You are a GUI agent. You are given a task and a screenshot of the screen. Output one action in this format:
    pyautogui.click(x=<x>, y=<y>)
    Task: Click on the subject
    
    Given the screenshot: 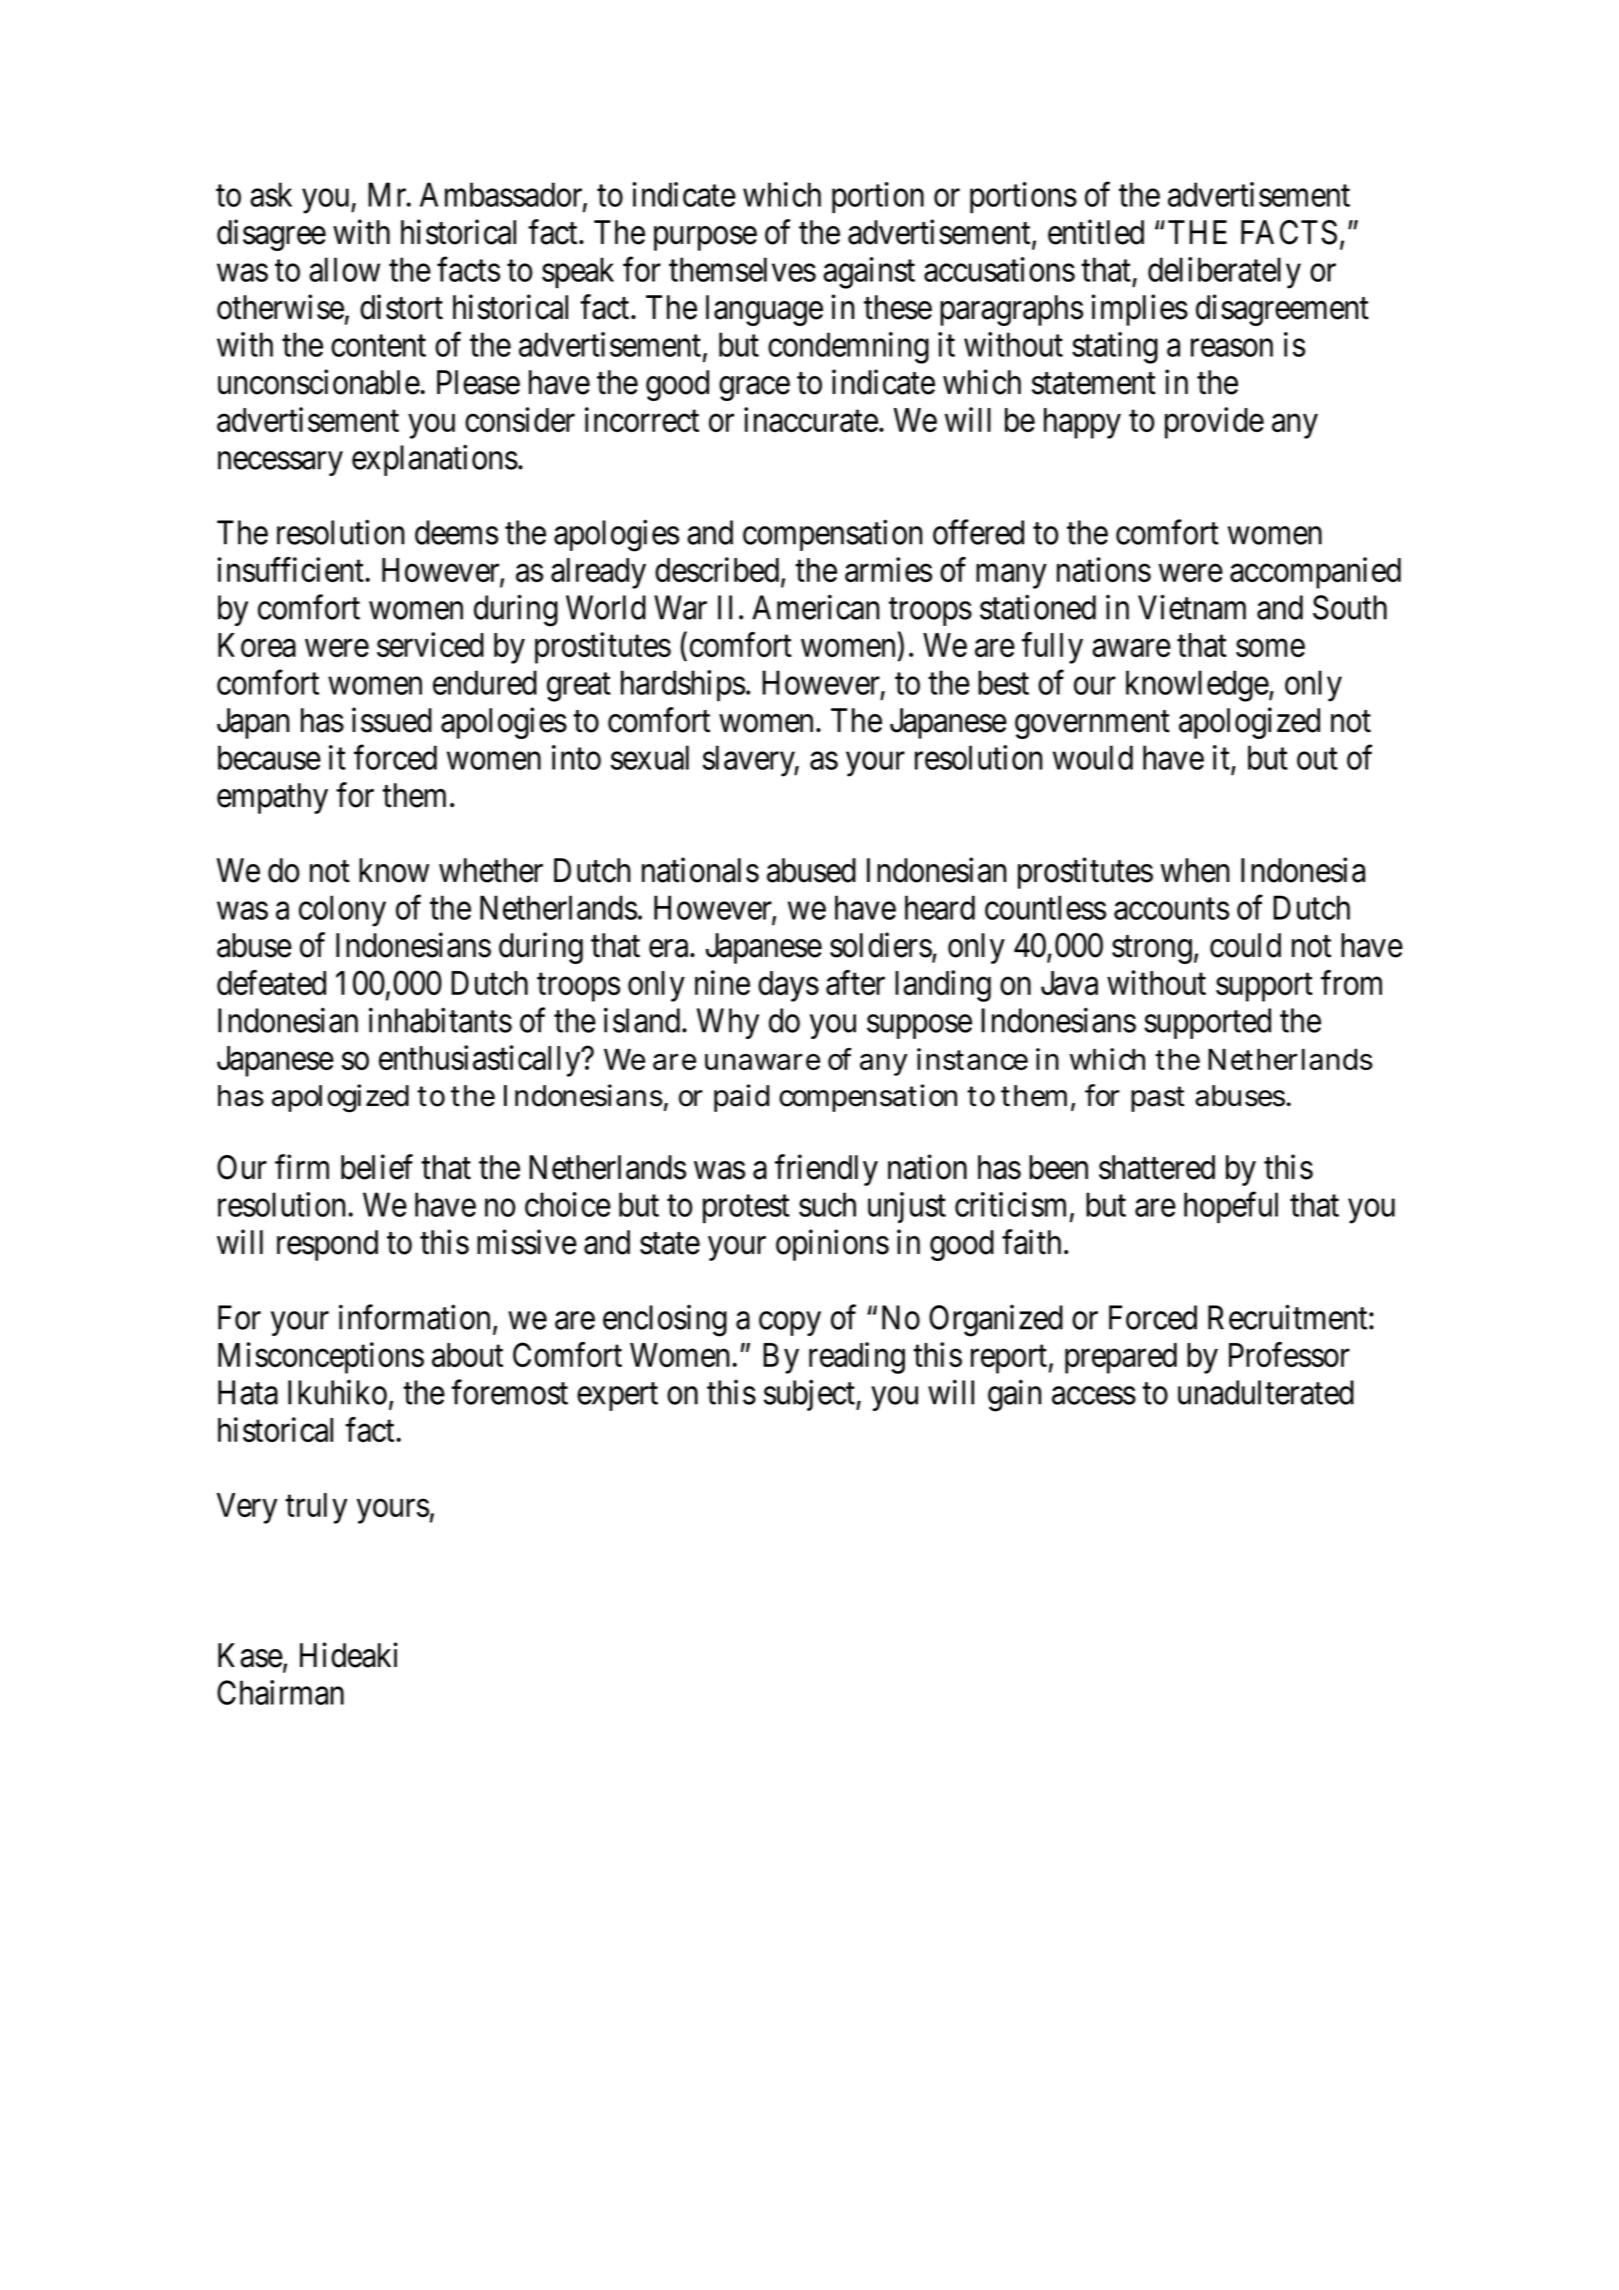 What is the action you would take?
    pyautogui.click(x=810, y=1395)
